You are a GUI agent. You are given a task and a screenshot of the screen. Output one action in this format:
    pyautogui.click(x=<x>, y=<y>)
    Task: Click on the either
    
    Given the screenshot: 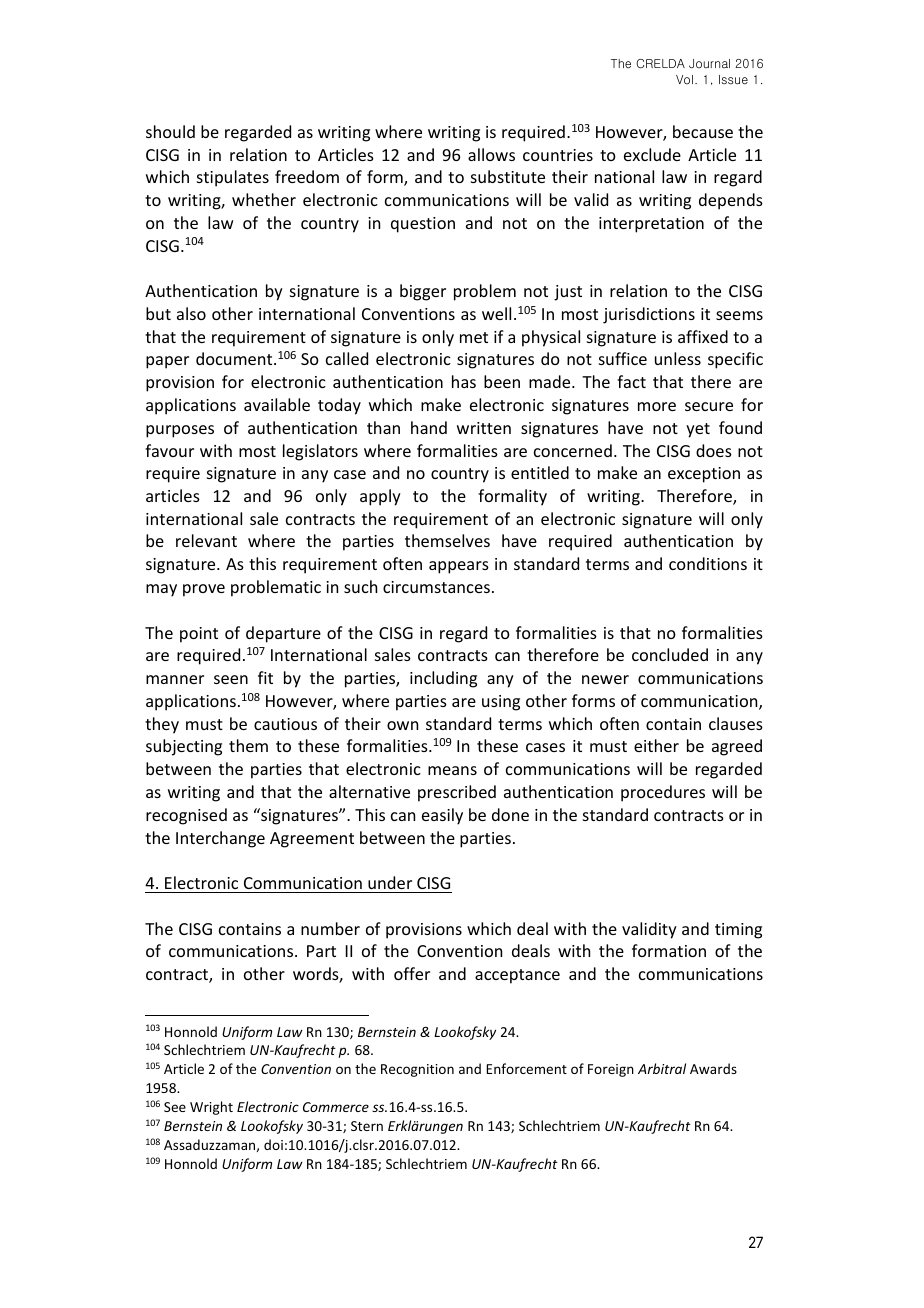 What is the action you would take?
    pyautogui.click(x=656, y=745)
